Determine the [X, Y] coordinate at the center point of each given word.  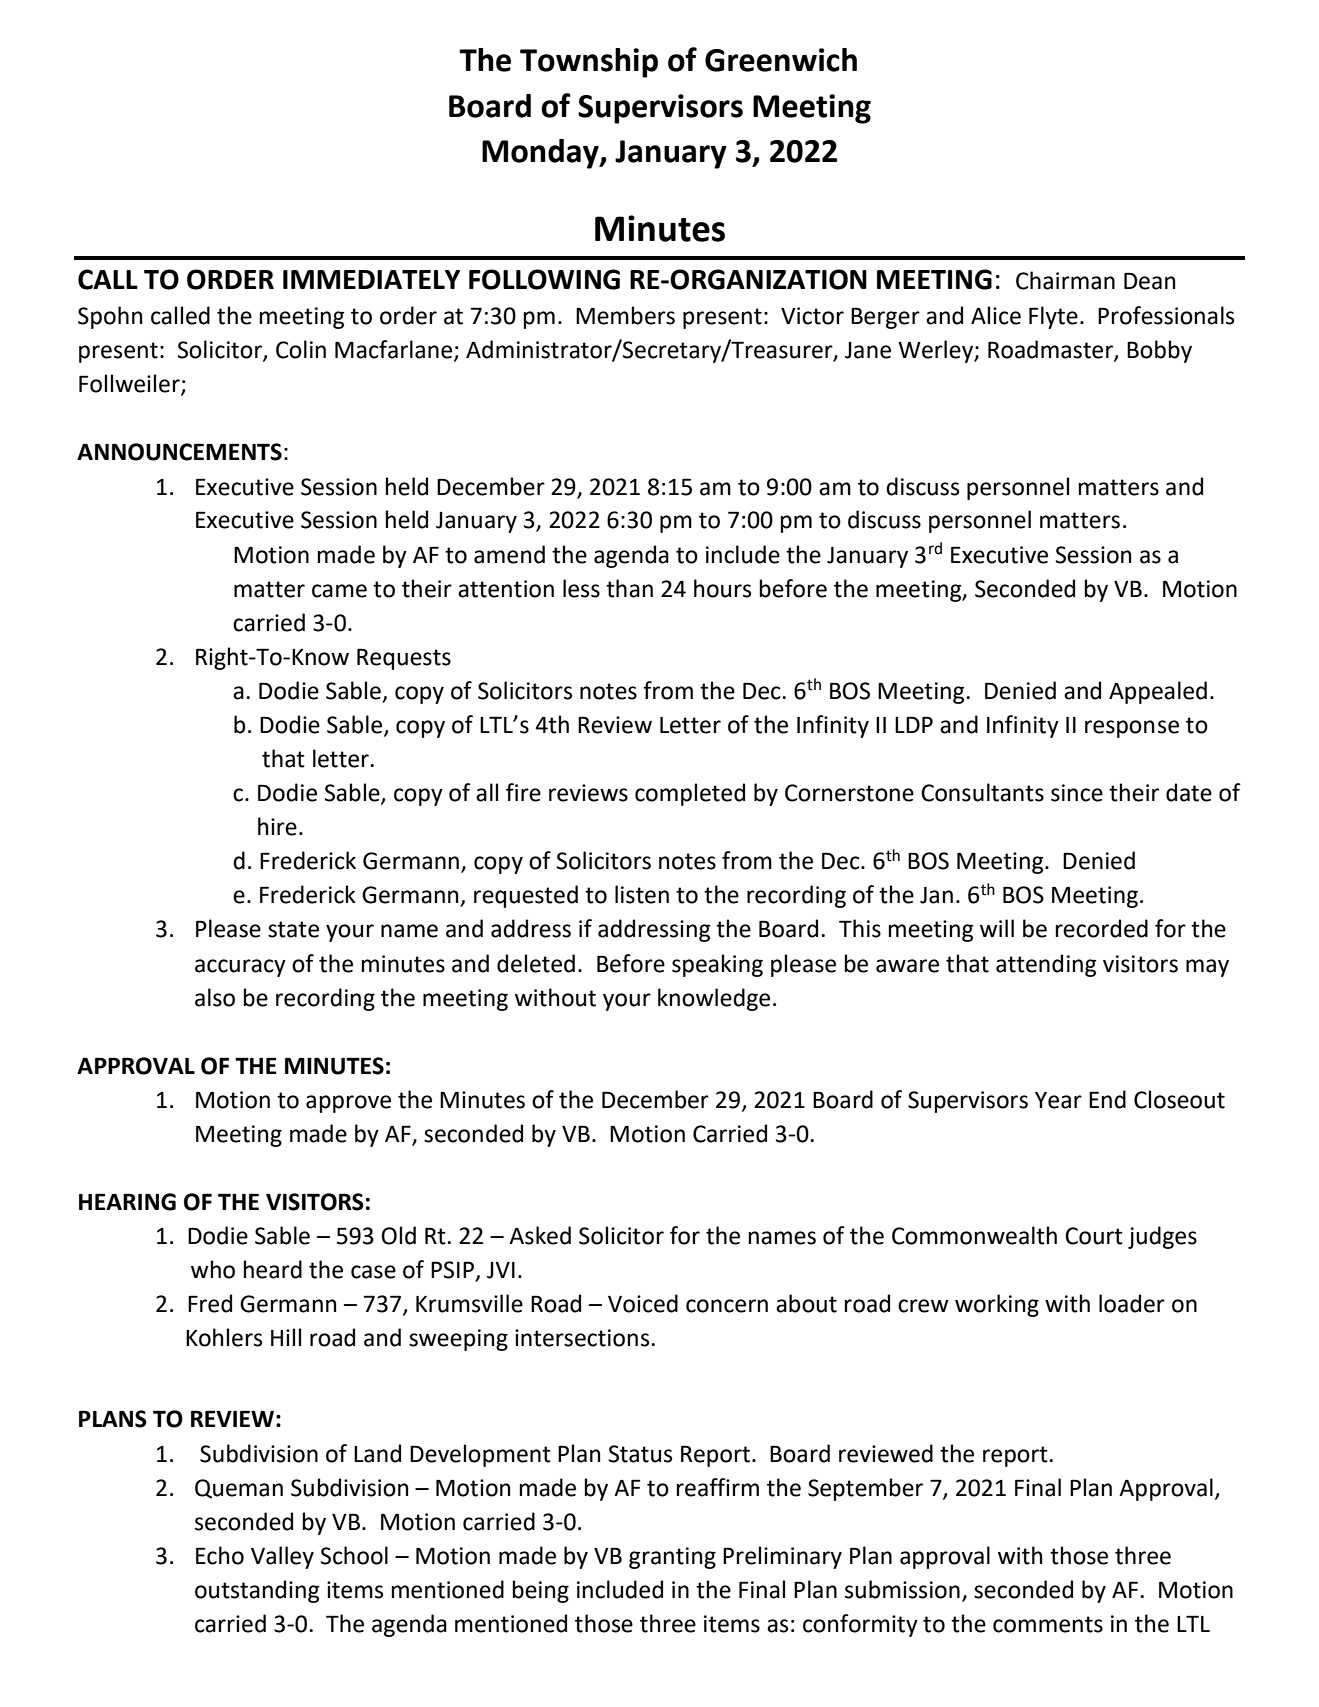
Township [589, 63]
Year [1058, 1100]
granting [672, 1558]
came [339, 591]
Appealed [1158, 692]
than [629, 588]
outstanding [257, 1591]
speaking [717, 965]
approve [348, 1104]
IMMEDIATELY [371, 279]
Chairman [1065, 280]
